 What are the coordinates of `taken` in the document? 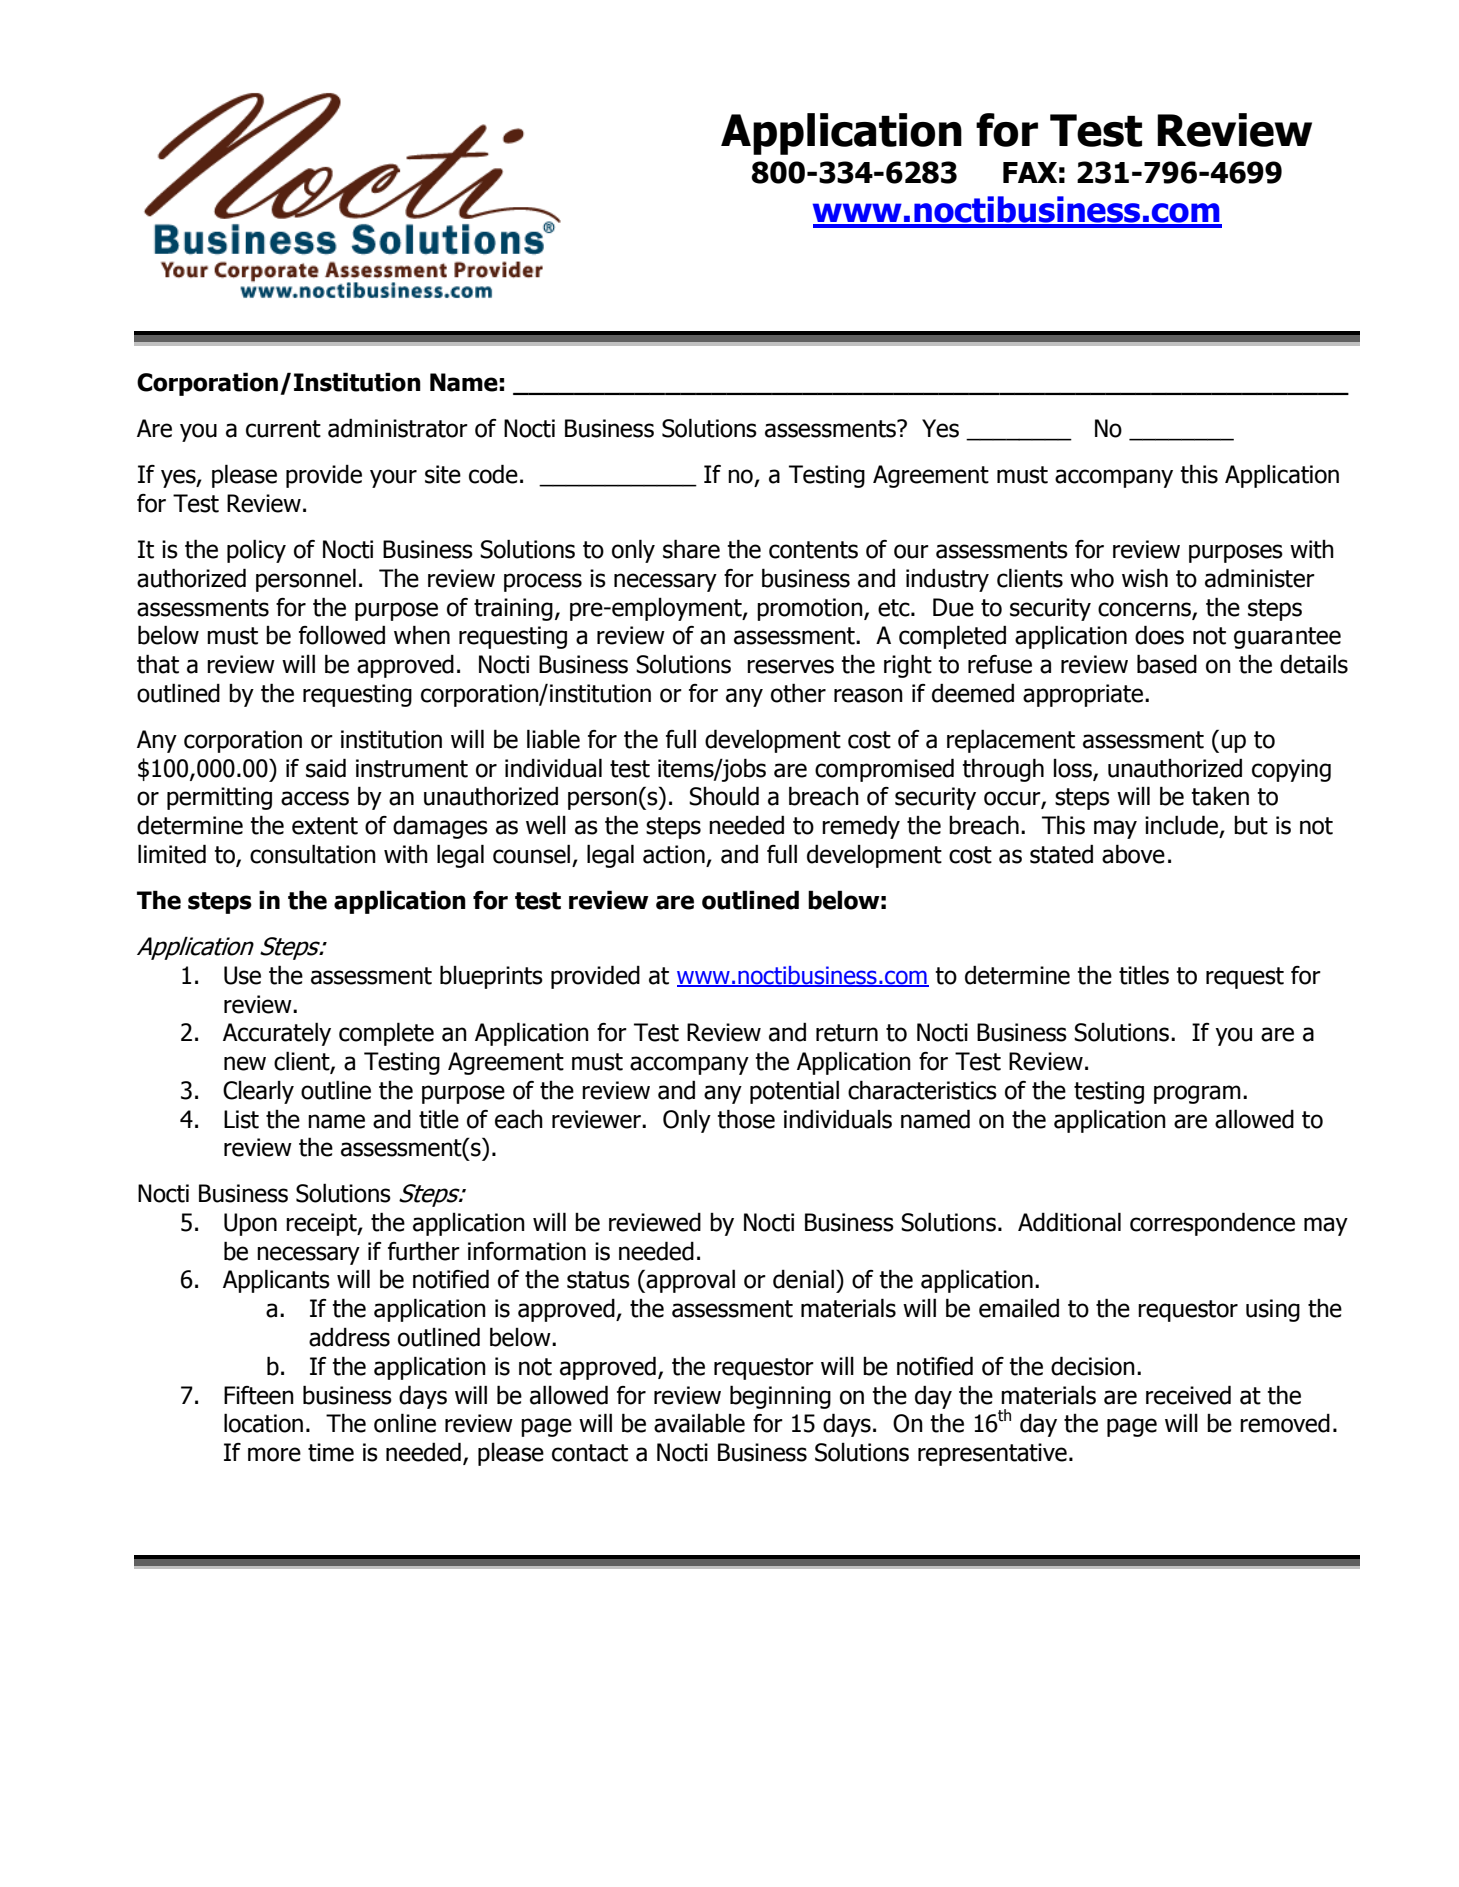 It's located at (1220, 796).
